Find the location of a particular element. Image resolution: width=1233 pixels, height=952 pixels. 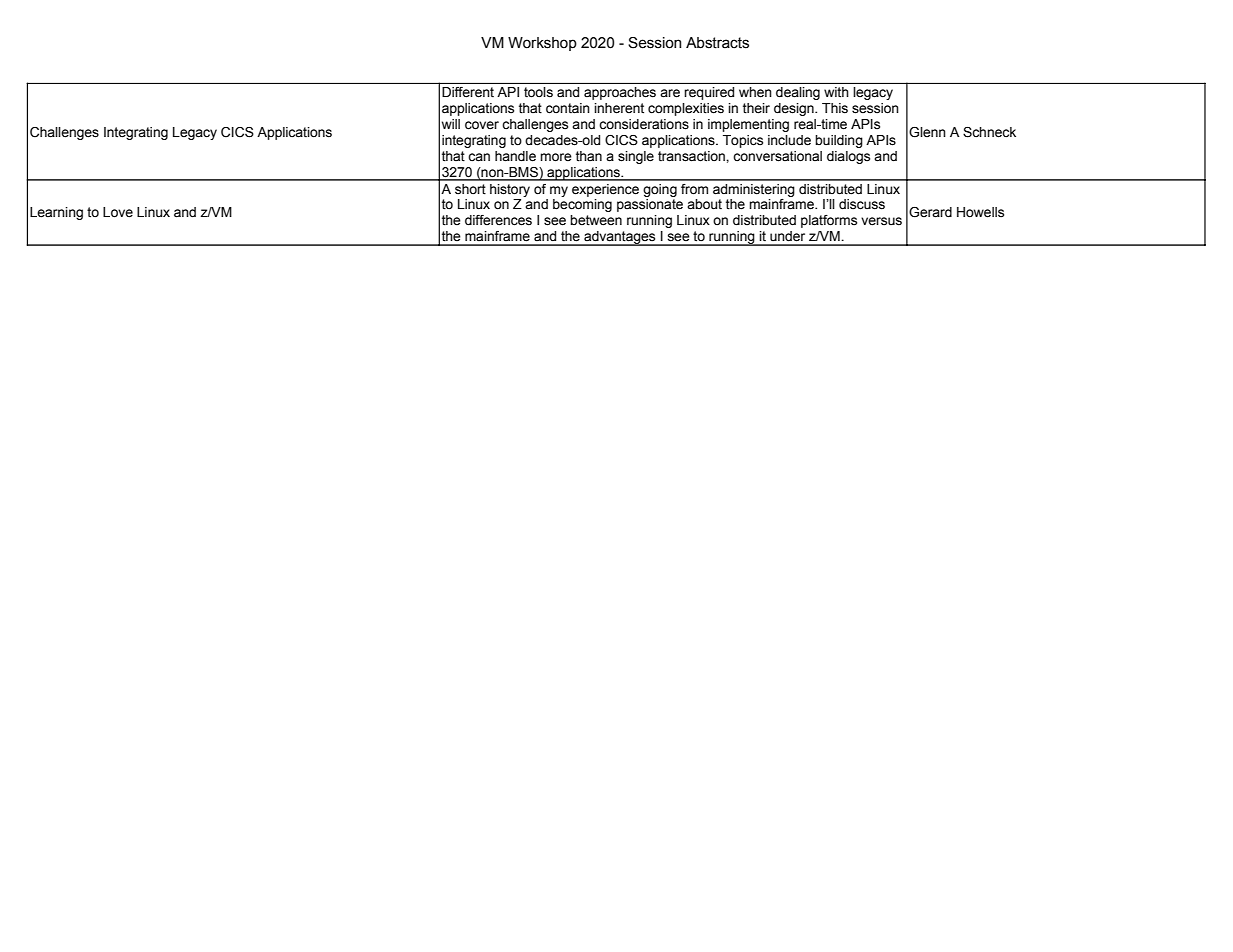

advantages is located at coordinates (620, 238).
